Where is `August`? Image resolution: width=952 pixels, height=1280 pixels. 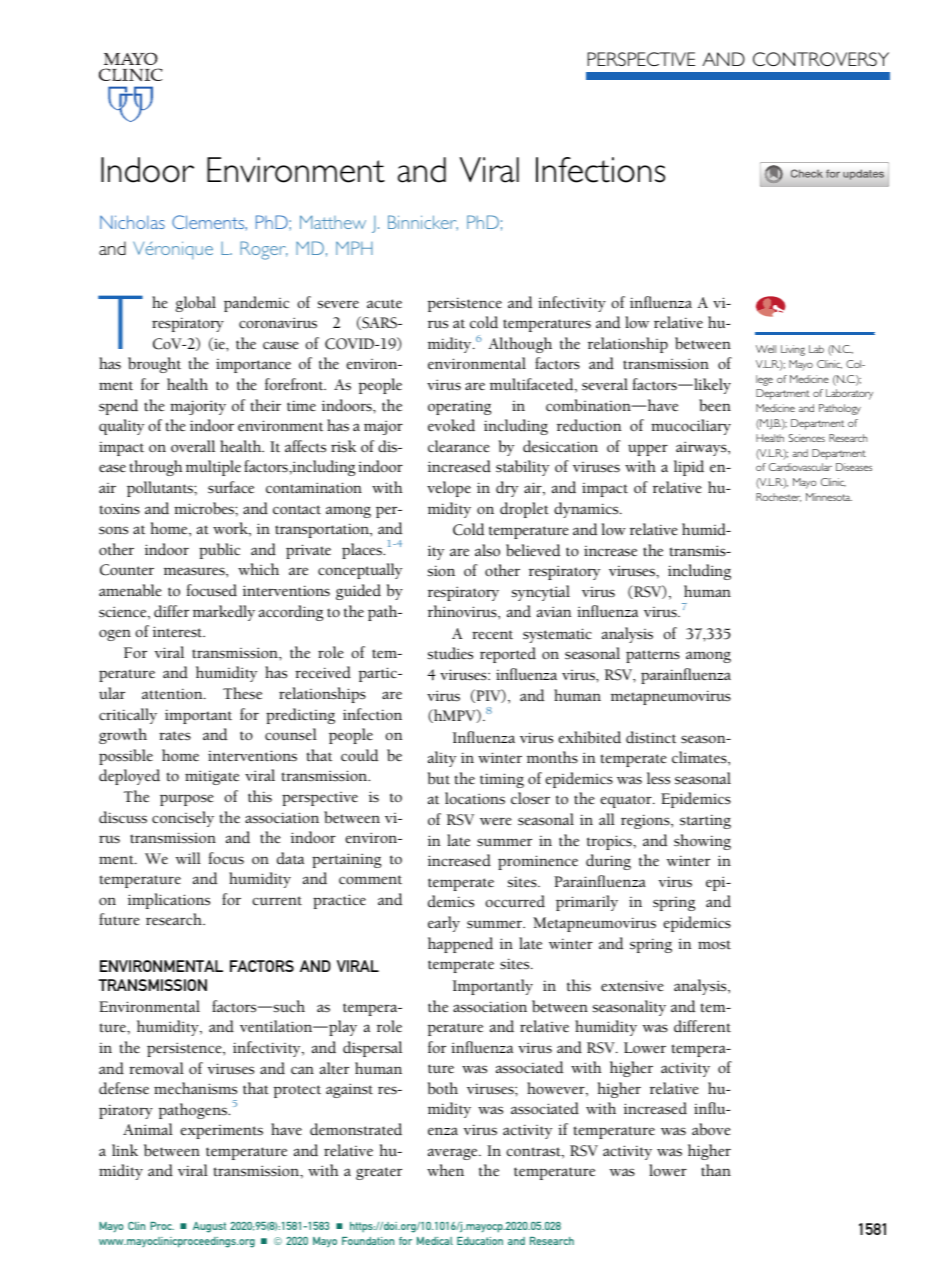
August is located at coordinates (209, 1227).
